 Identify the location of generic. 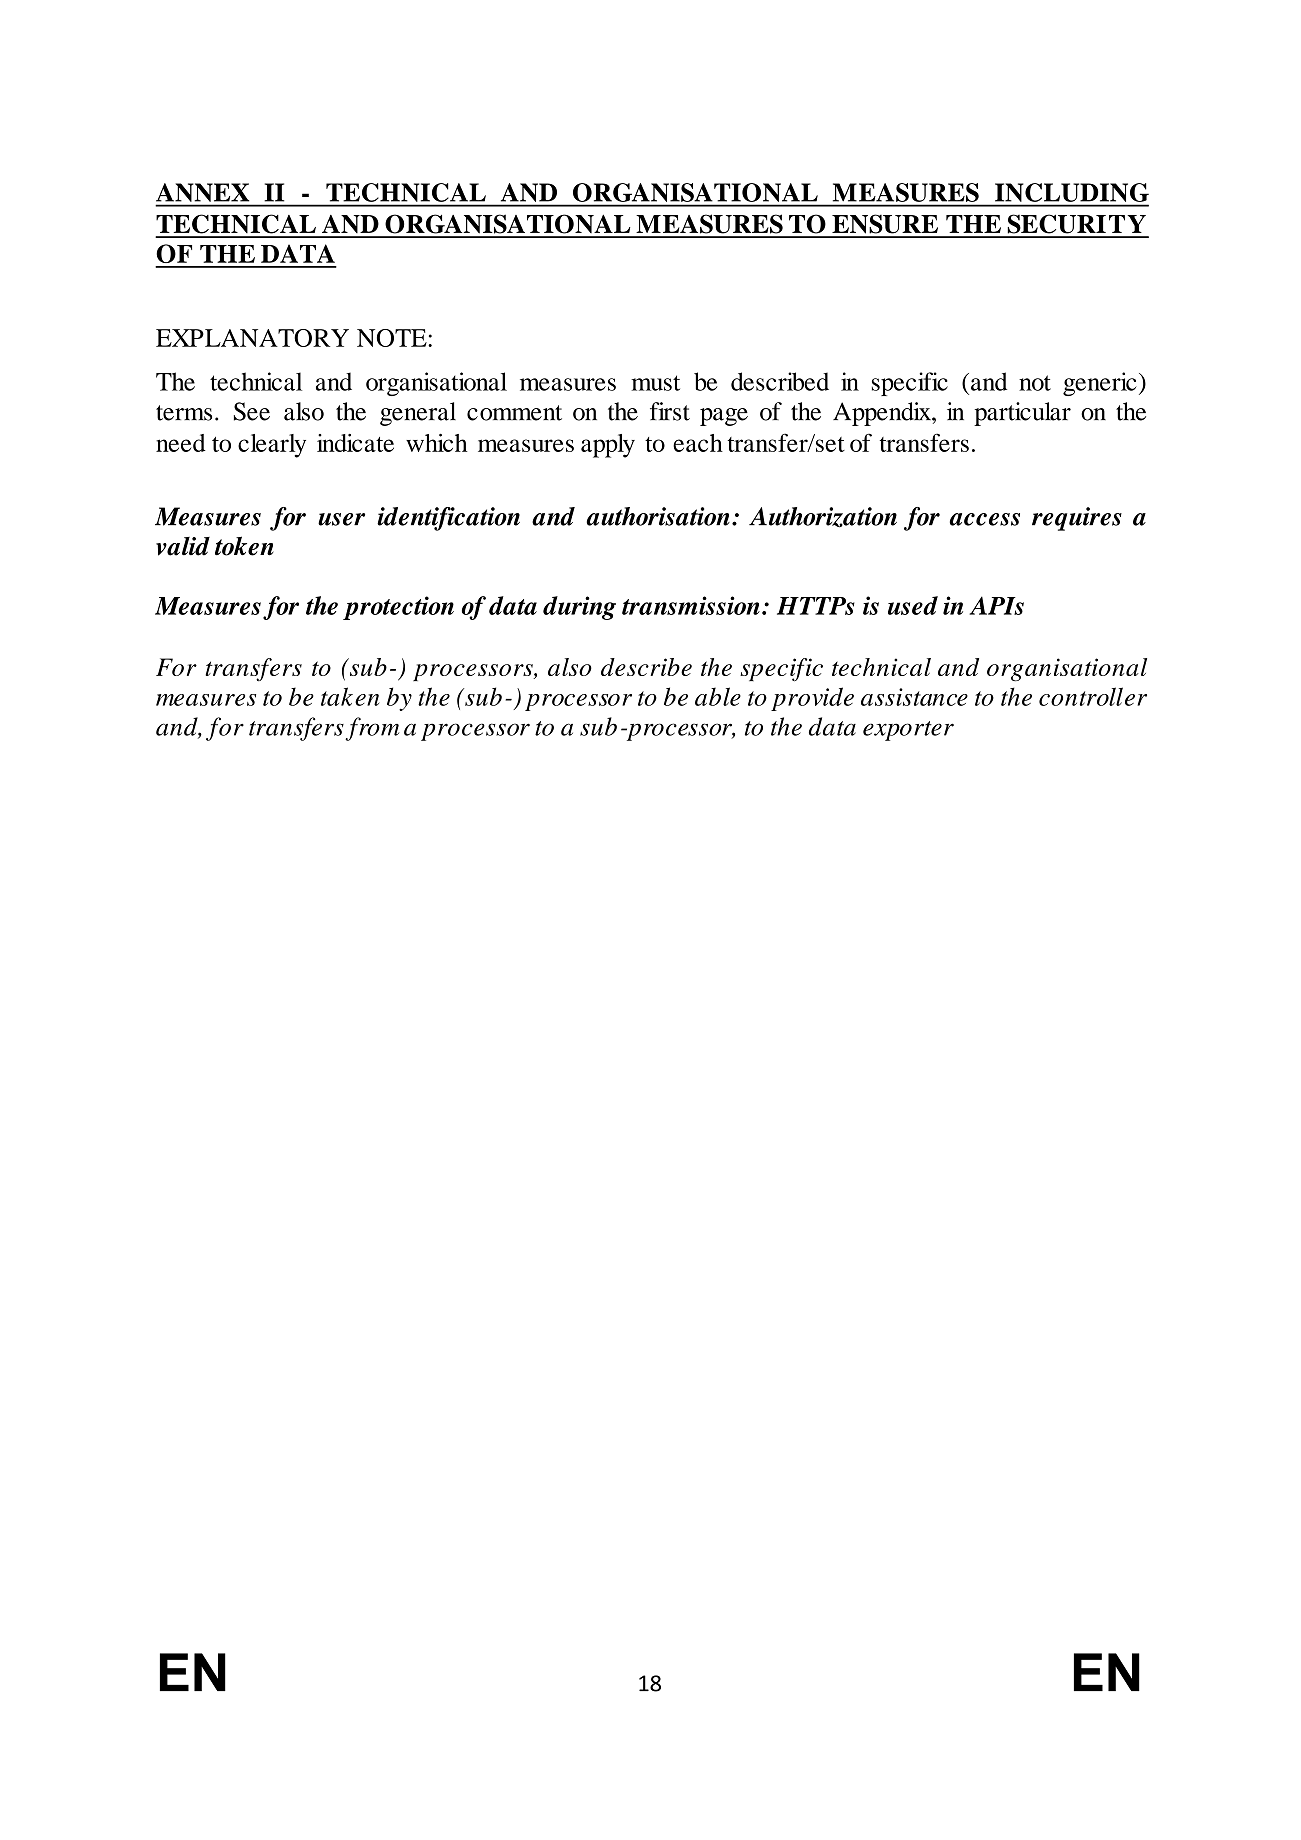
(1100, 384).
